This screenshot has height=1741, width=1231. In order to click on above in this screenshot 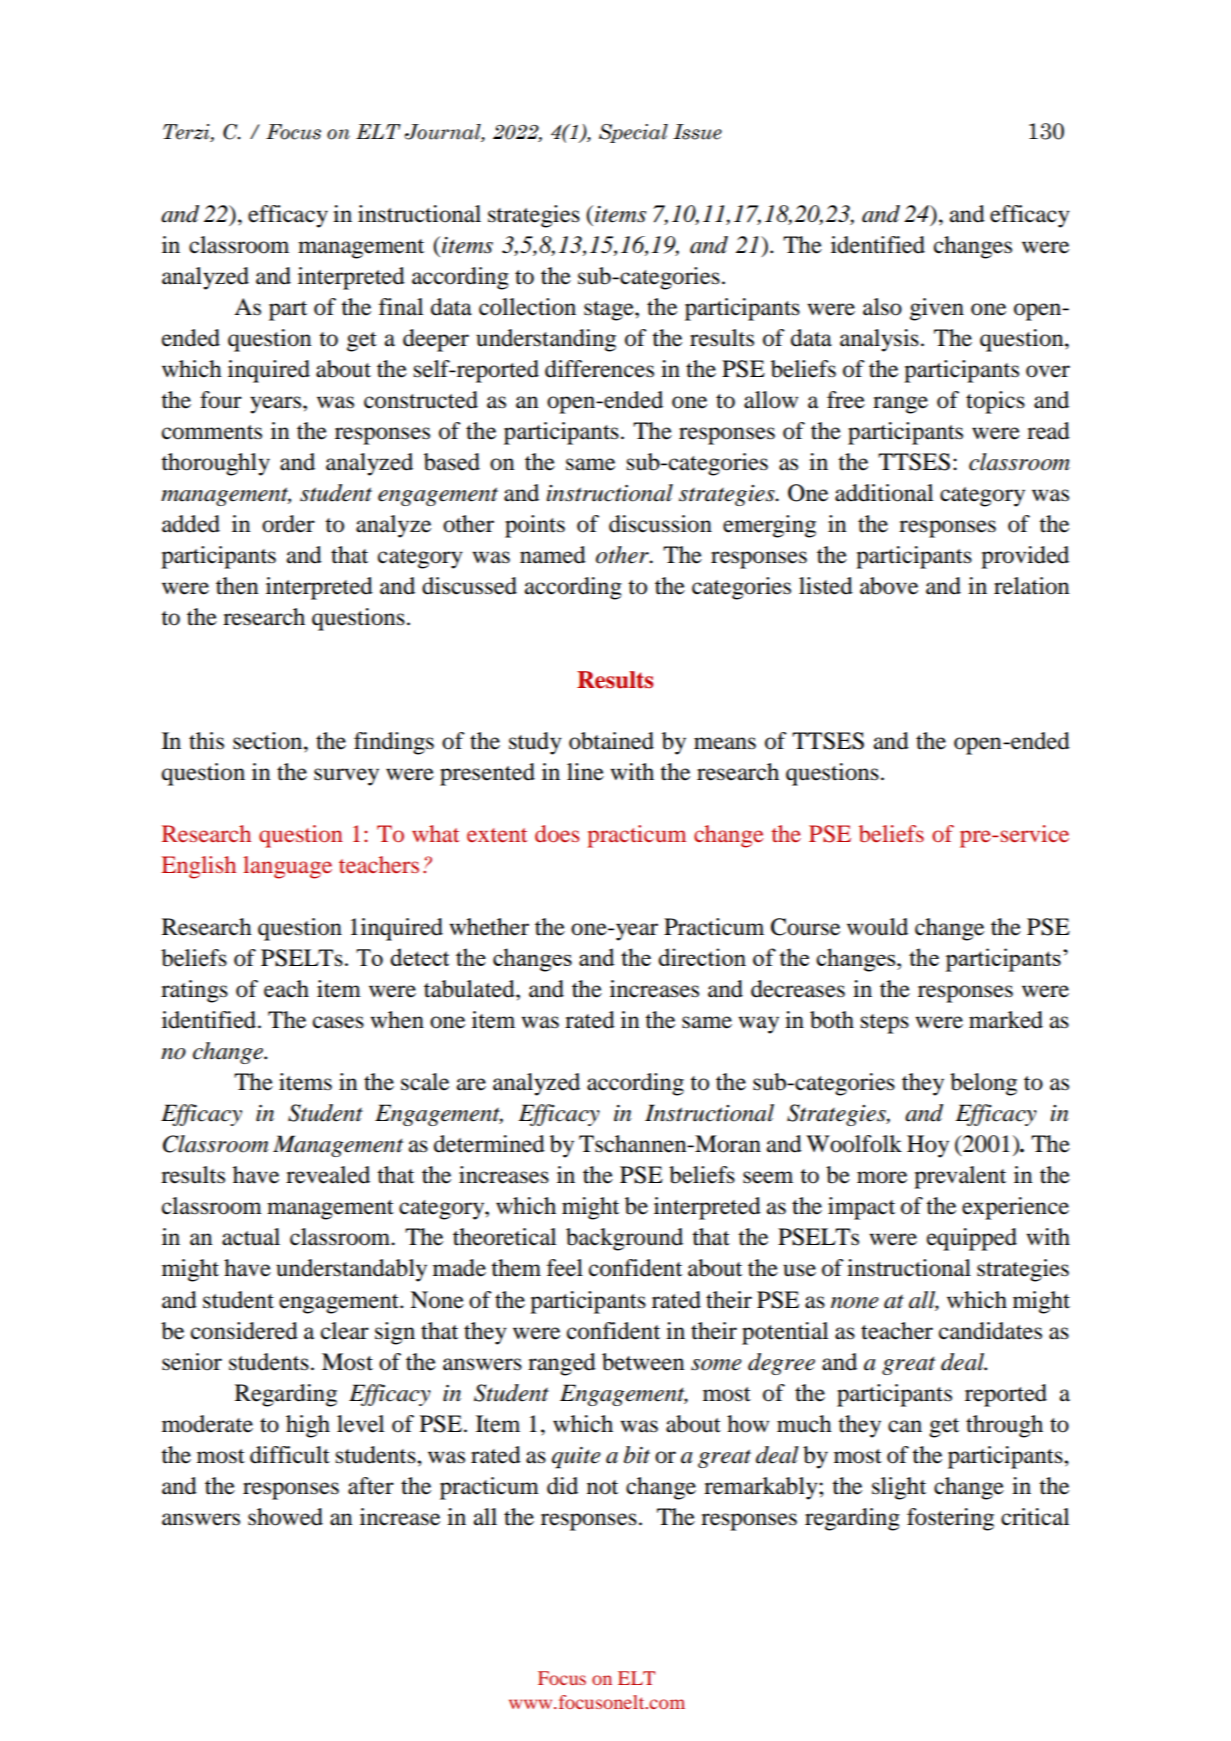, I will do `click(889, 586)`.
